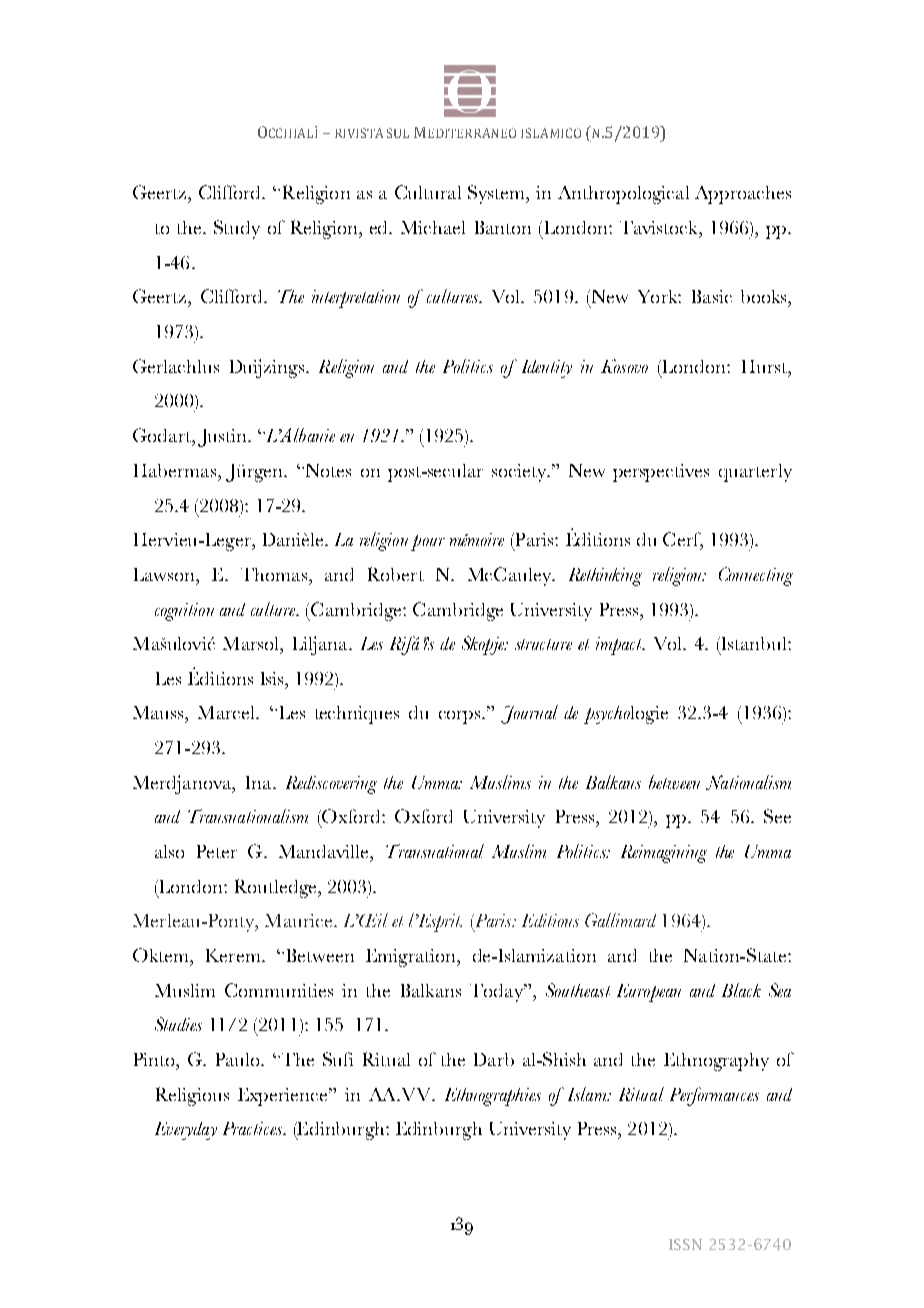 This screenshot has height=1308, width=924. Describe the element at coordinates (237, 229) in the screenshot. I see `Study` at that location.
